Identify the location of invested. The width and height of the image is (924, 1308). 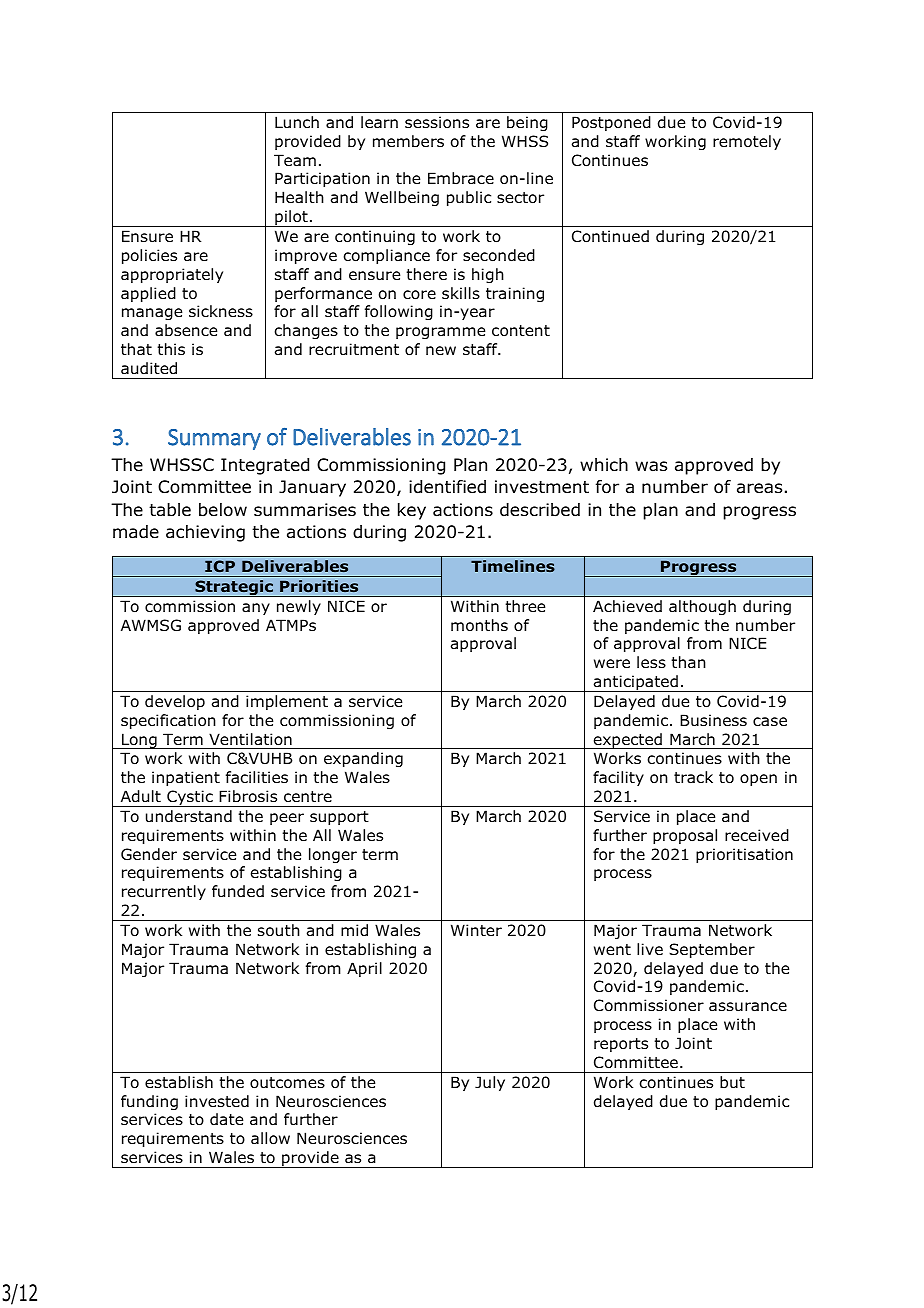
(217, 1101).
